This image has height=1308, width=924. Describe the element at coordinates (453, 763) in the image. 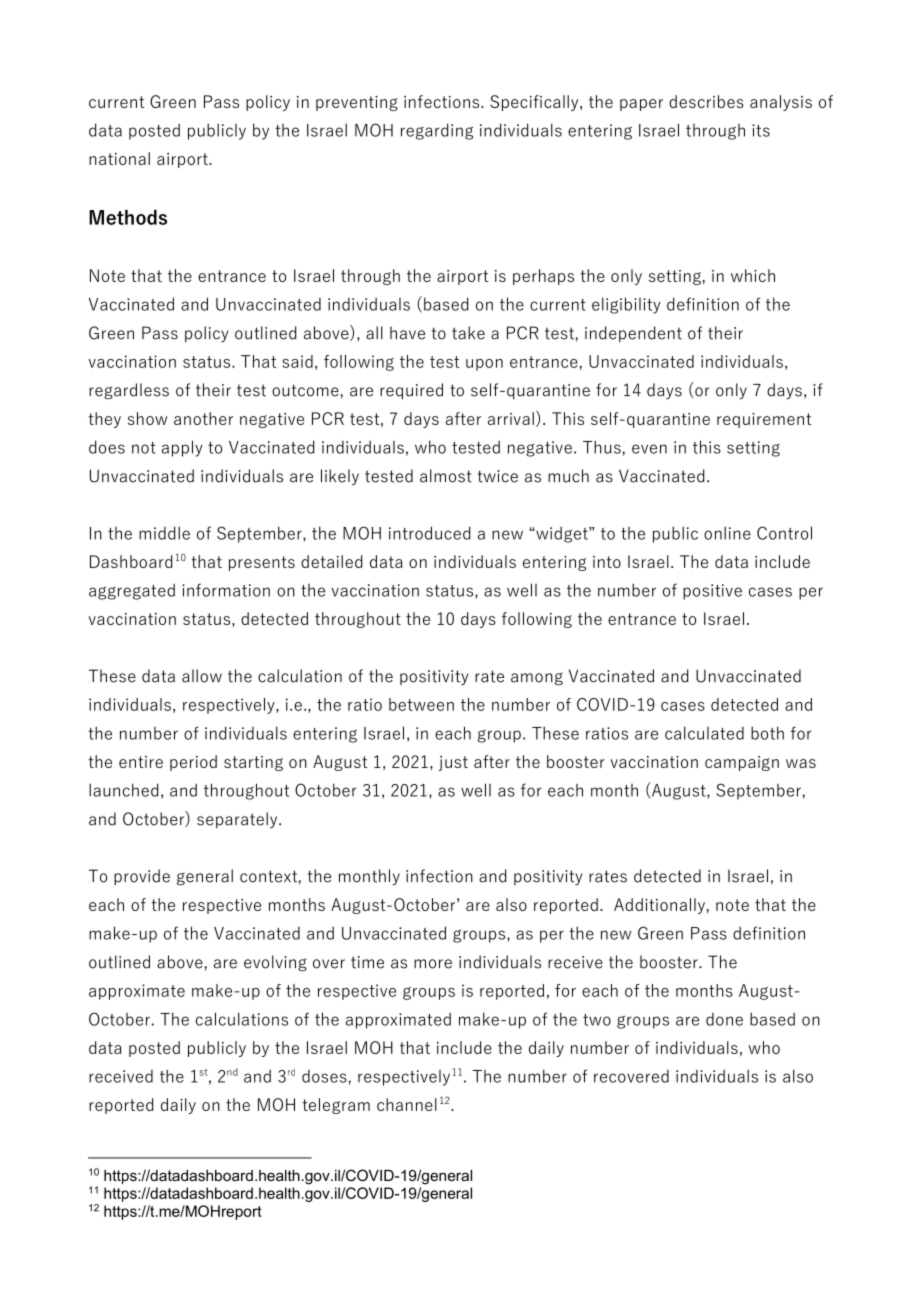

I see `just` at that location.
